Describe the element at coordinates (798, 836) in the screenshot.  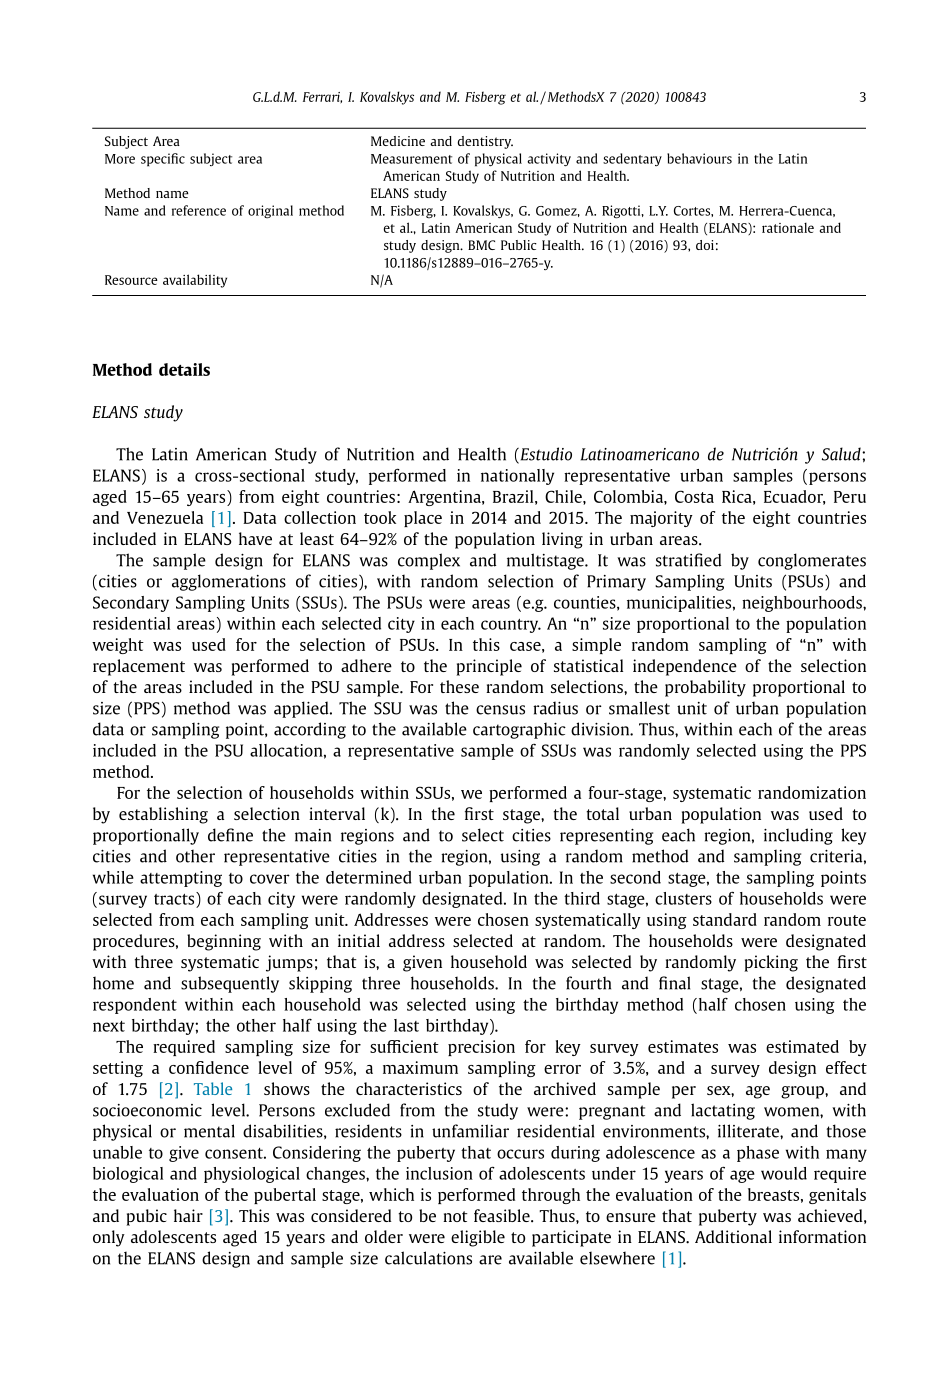
I see `including` at that location.
